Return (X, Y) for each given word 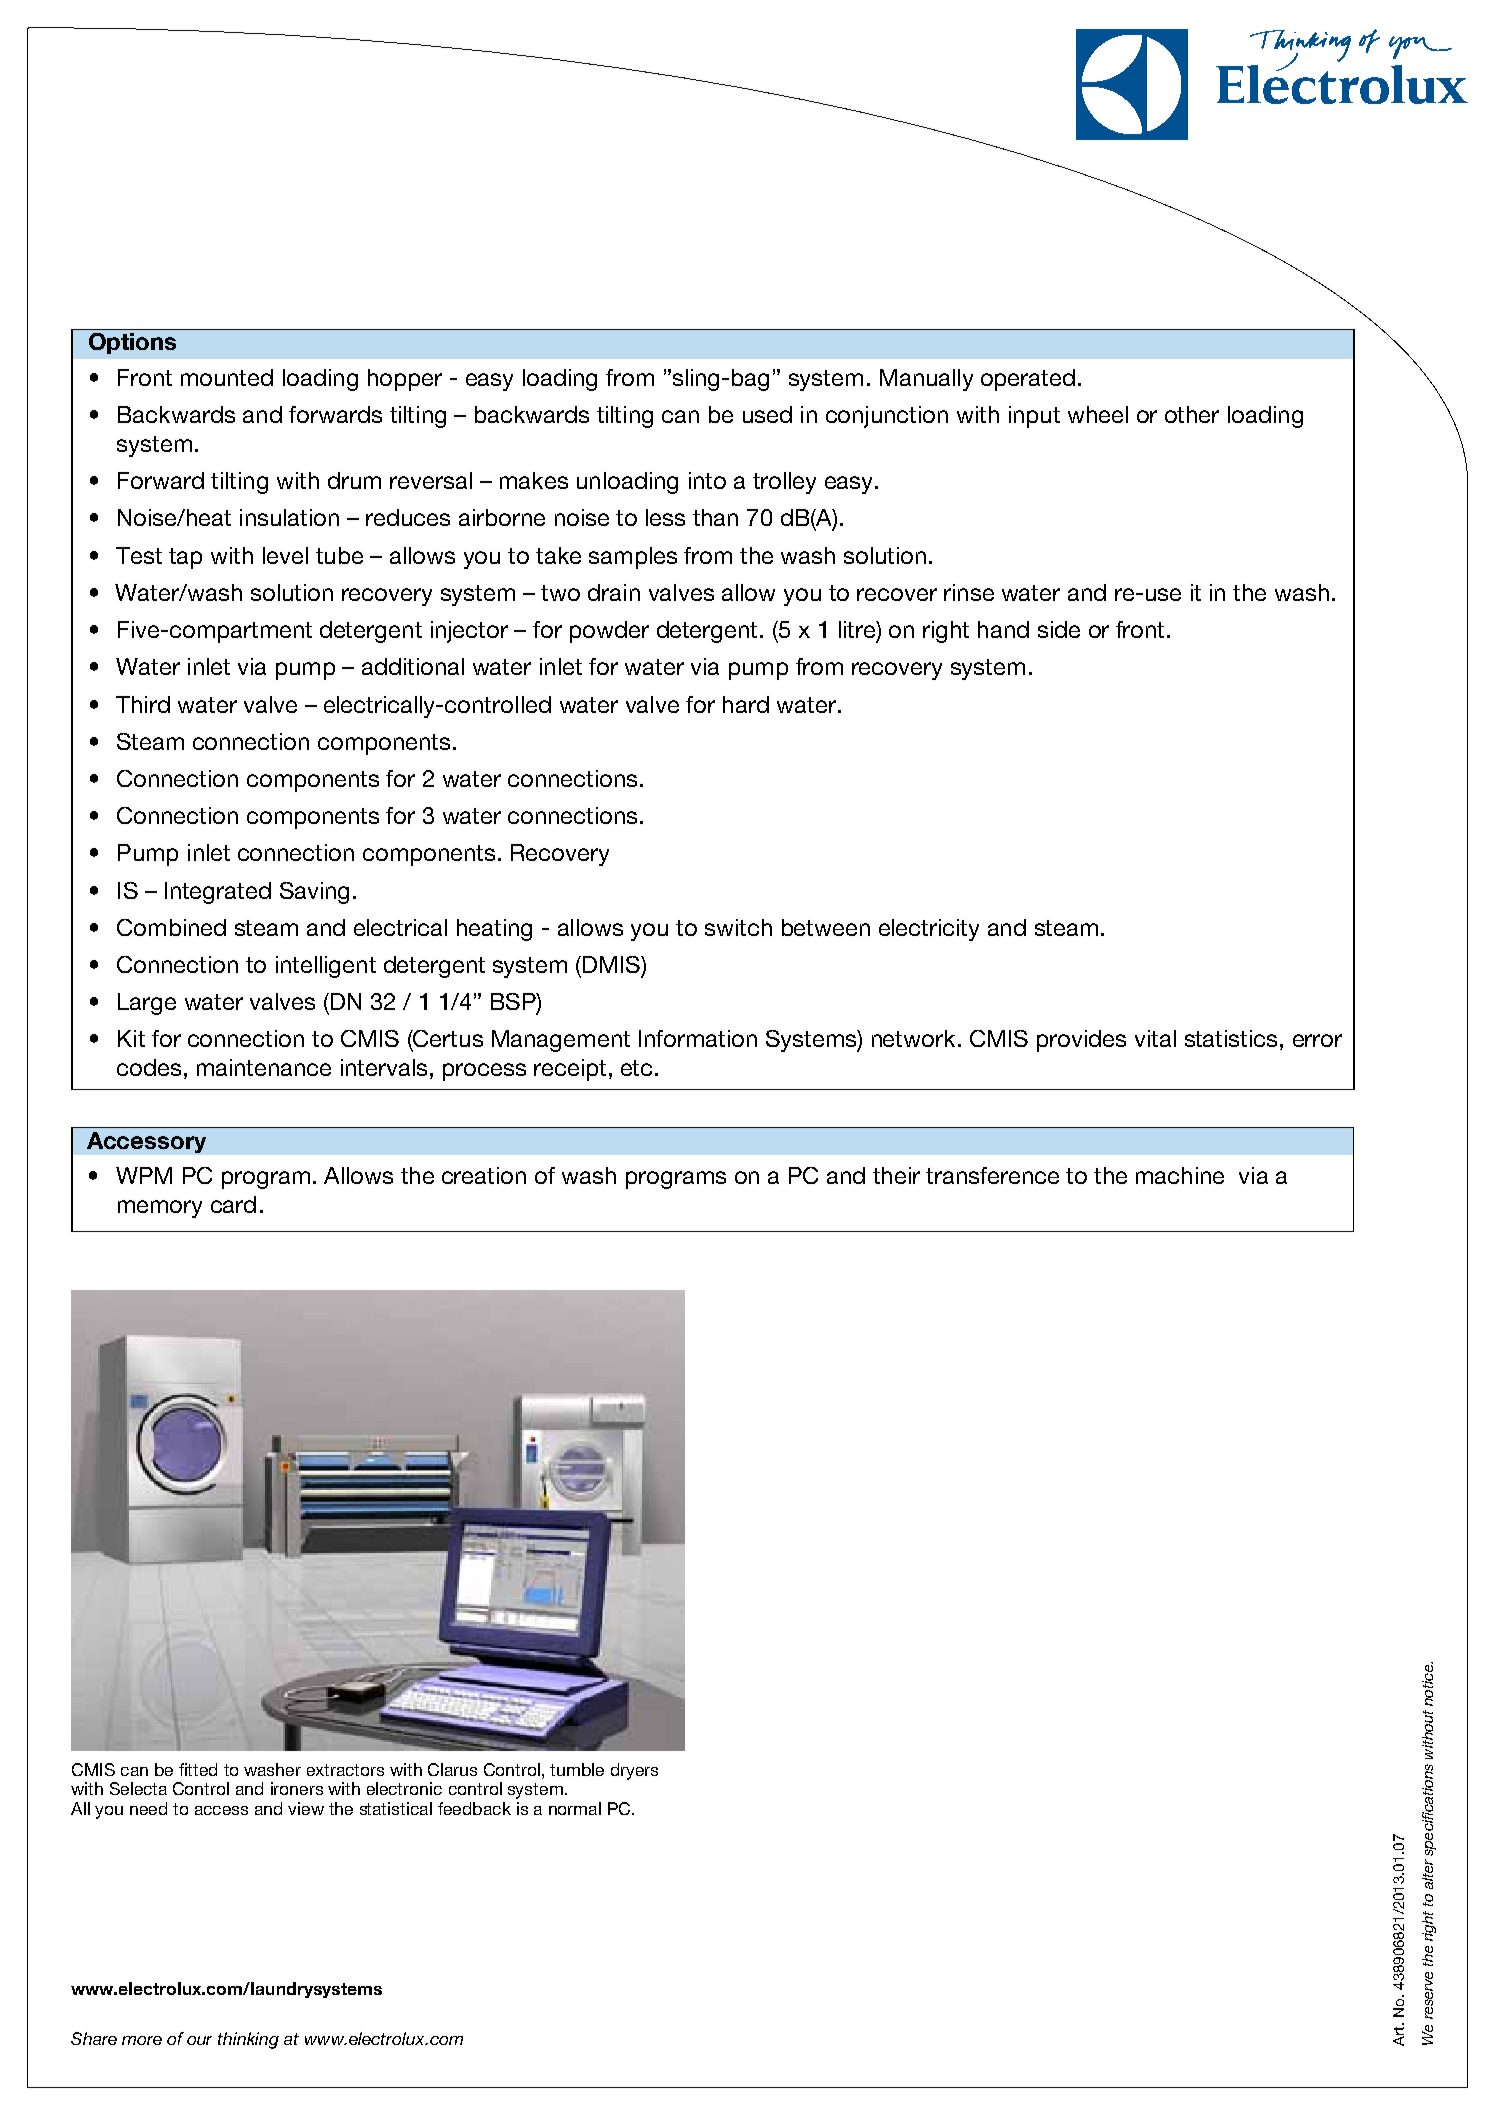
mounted (227, 377)
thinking (248, 2040)
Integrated (218, 893)
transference (992, 1175)
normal (575, 1808)
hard (746, 704)
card (233, 1204)
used (767, 414)
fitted (198, 1769)
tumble (577, 1769)
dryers (634, 1771)
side (1059, 629)
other (1192, 414)
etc (636, 1068)
